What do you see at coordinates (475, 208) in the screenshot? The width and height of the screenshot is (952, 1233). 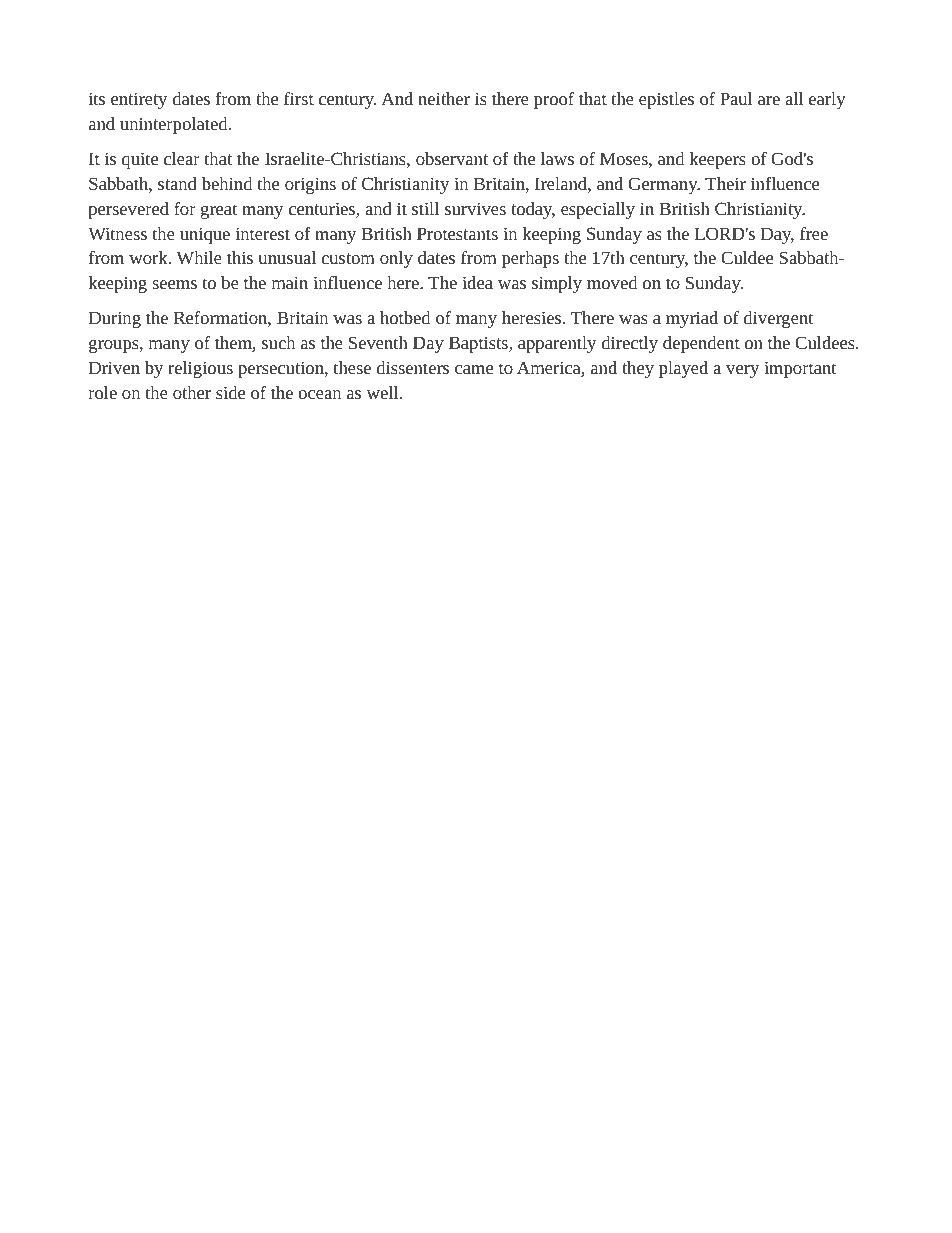 I see `survives` at bounding box center [475, 208].
